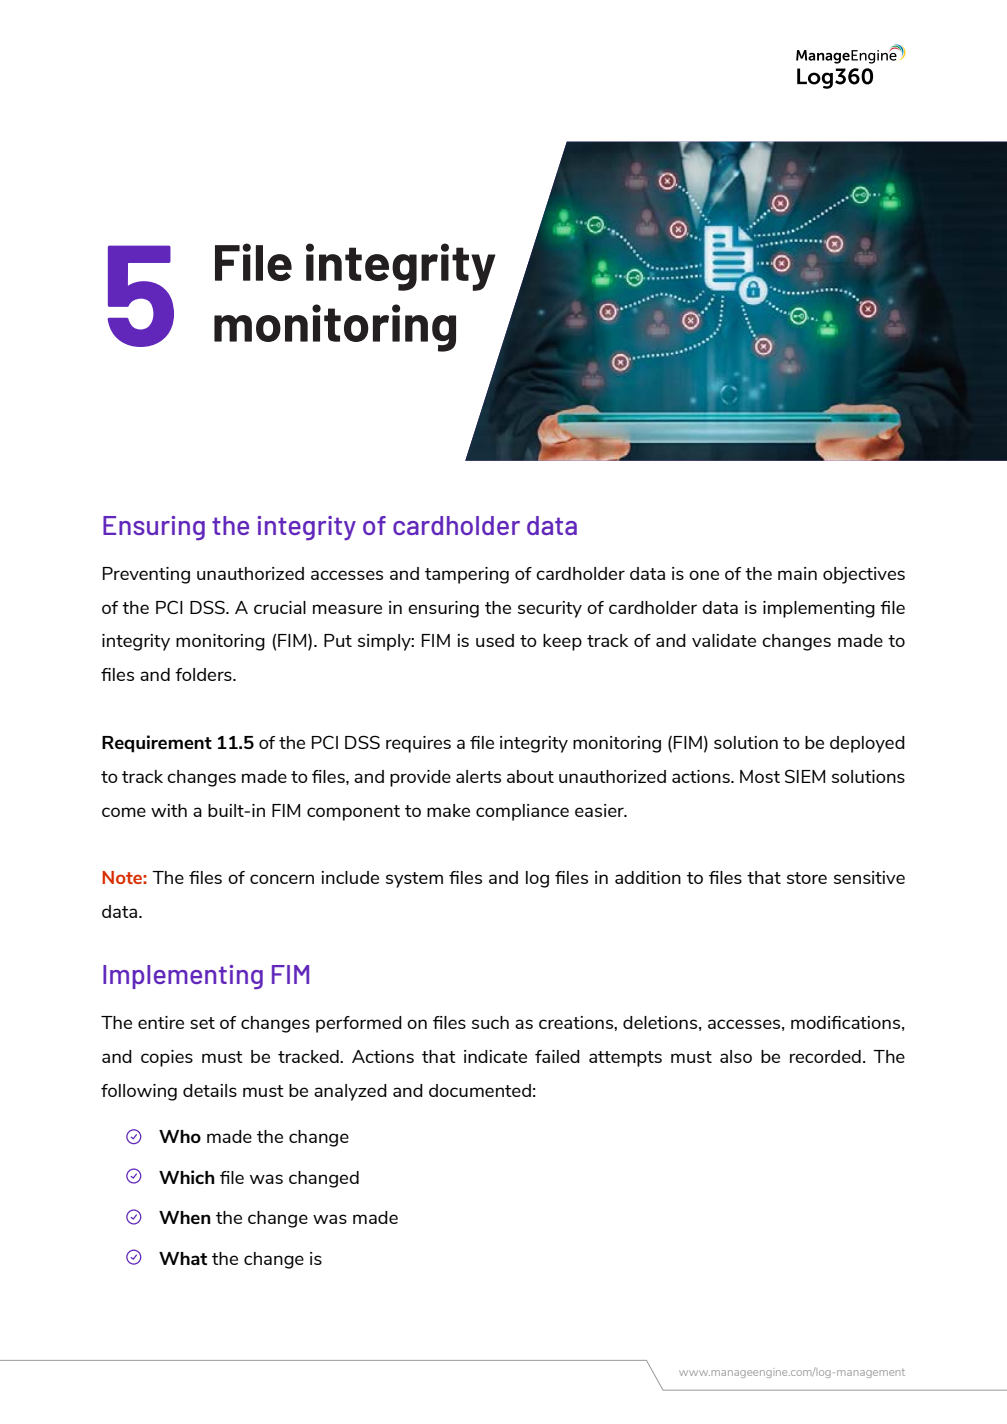 This page has width=1007, height=1424. Describe the element at coordinates (280, 607) in the page. I see `crucial` at that location.
